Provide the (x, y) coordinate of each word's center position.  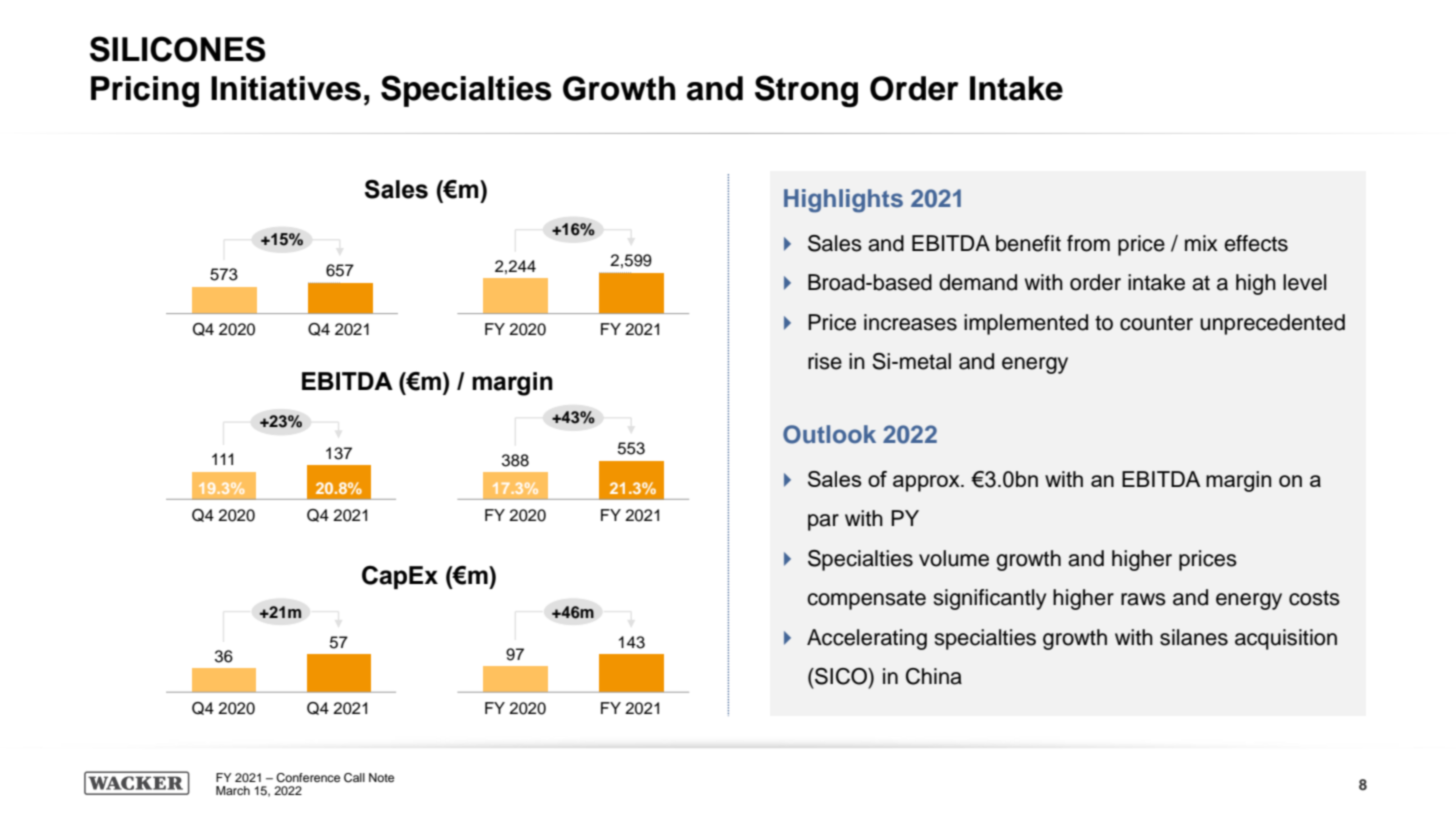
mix (1201, 243)
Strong (806, 91)
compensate (866, 600)
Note (381, 777)
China (934, 676)
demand (978, 282)
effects (1256, 243)
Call (354, 778)
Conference (308, 778)
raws (1143, 599)
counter (1156, 323)
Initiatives (286, 88)
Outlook (829, 434)
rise (825, 361)
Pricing (145, 91)
